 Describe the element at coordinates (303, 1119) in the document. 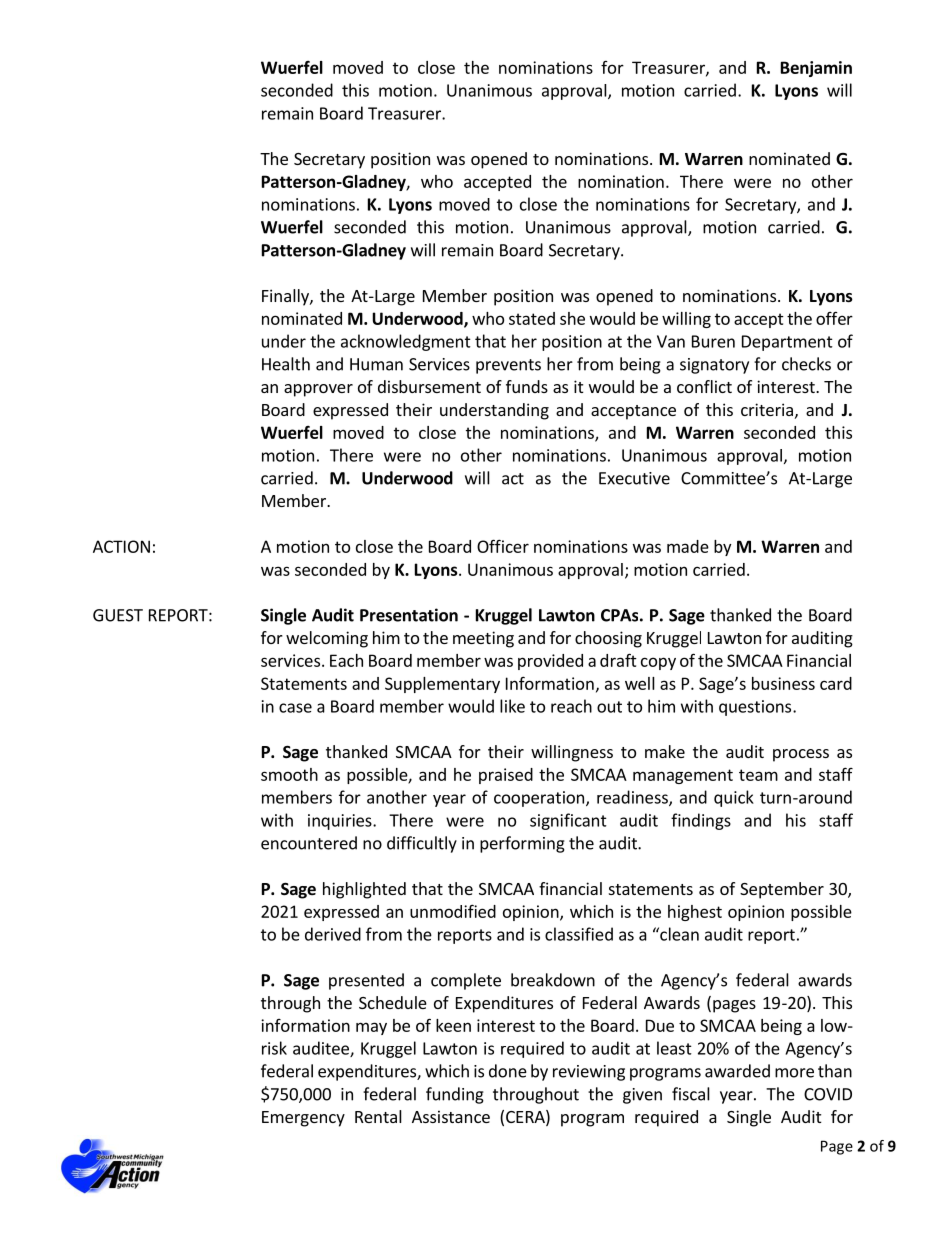

I see `Emergency` at that location.
